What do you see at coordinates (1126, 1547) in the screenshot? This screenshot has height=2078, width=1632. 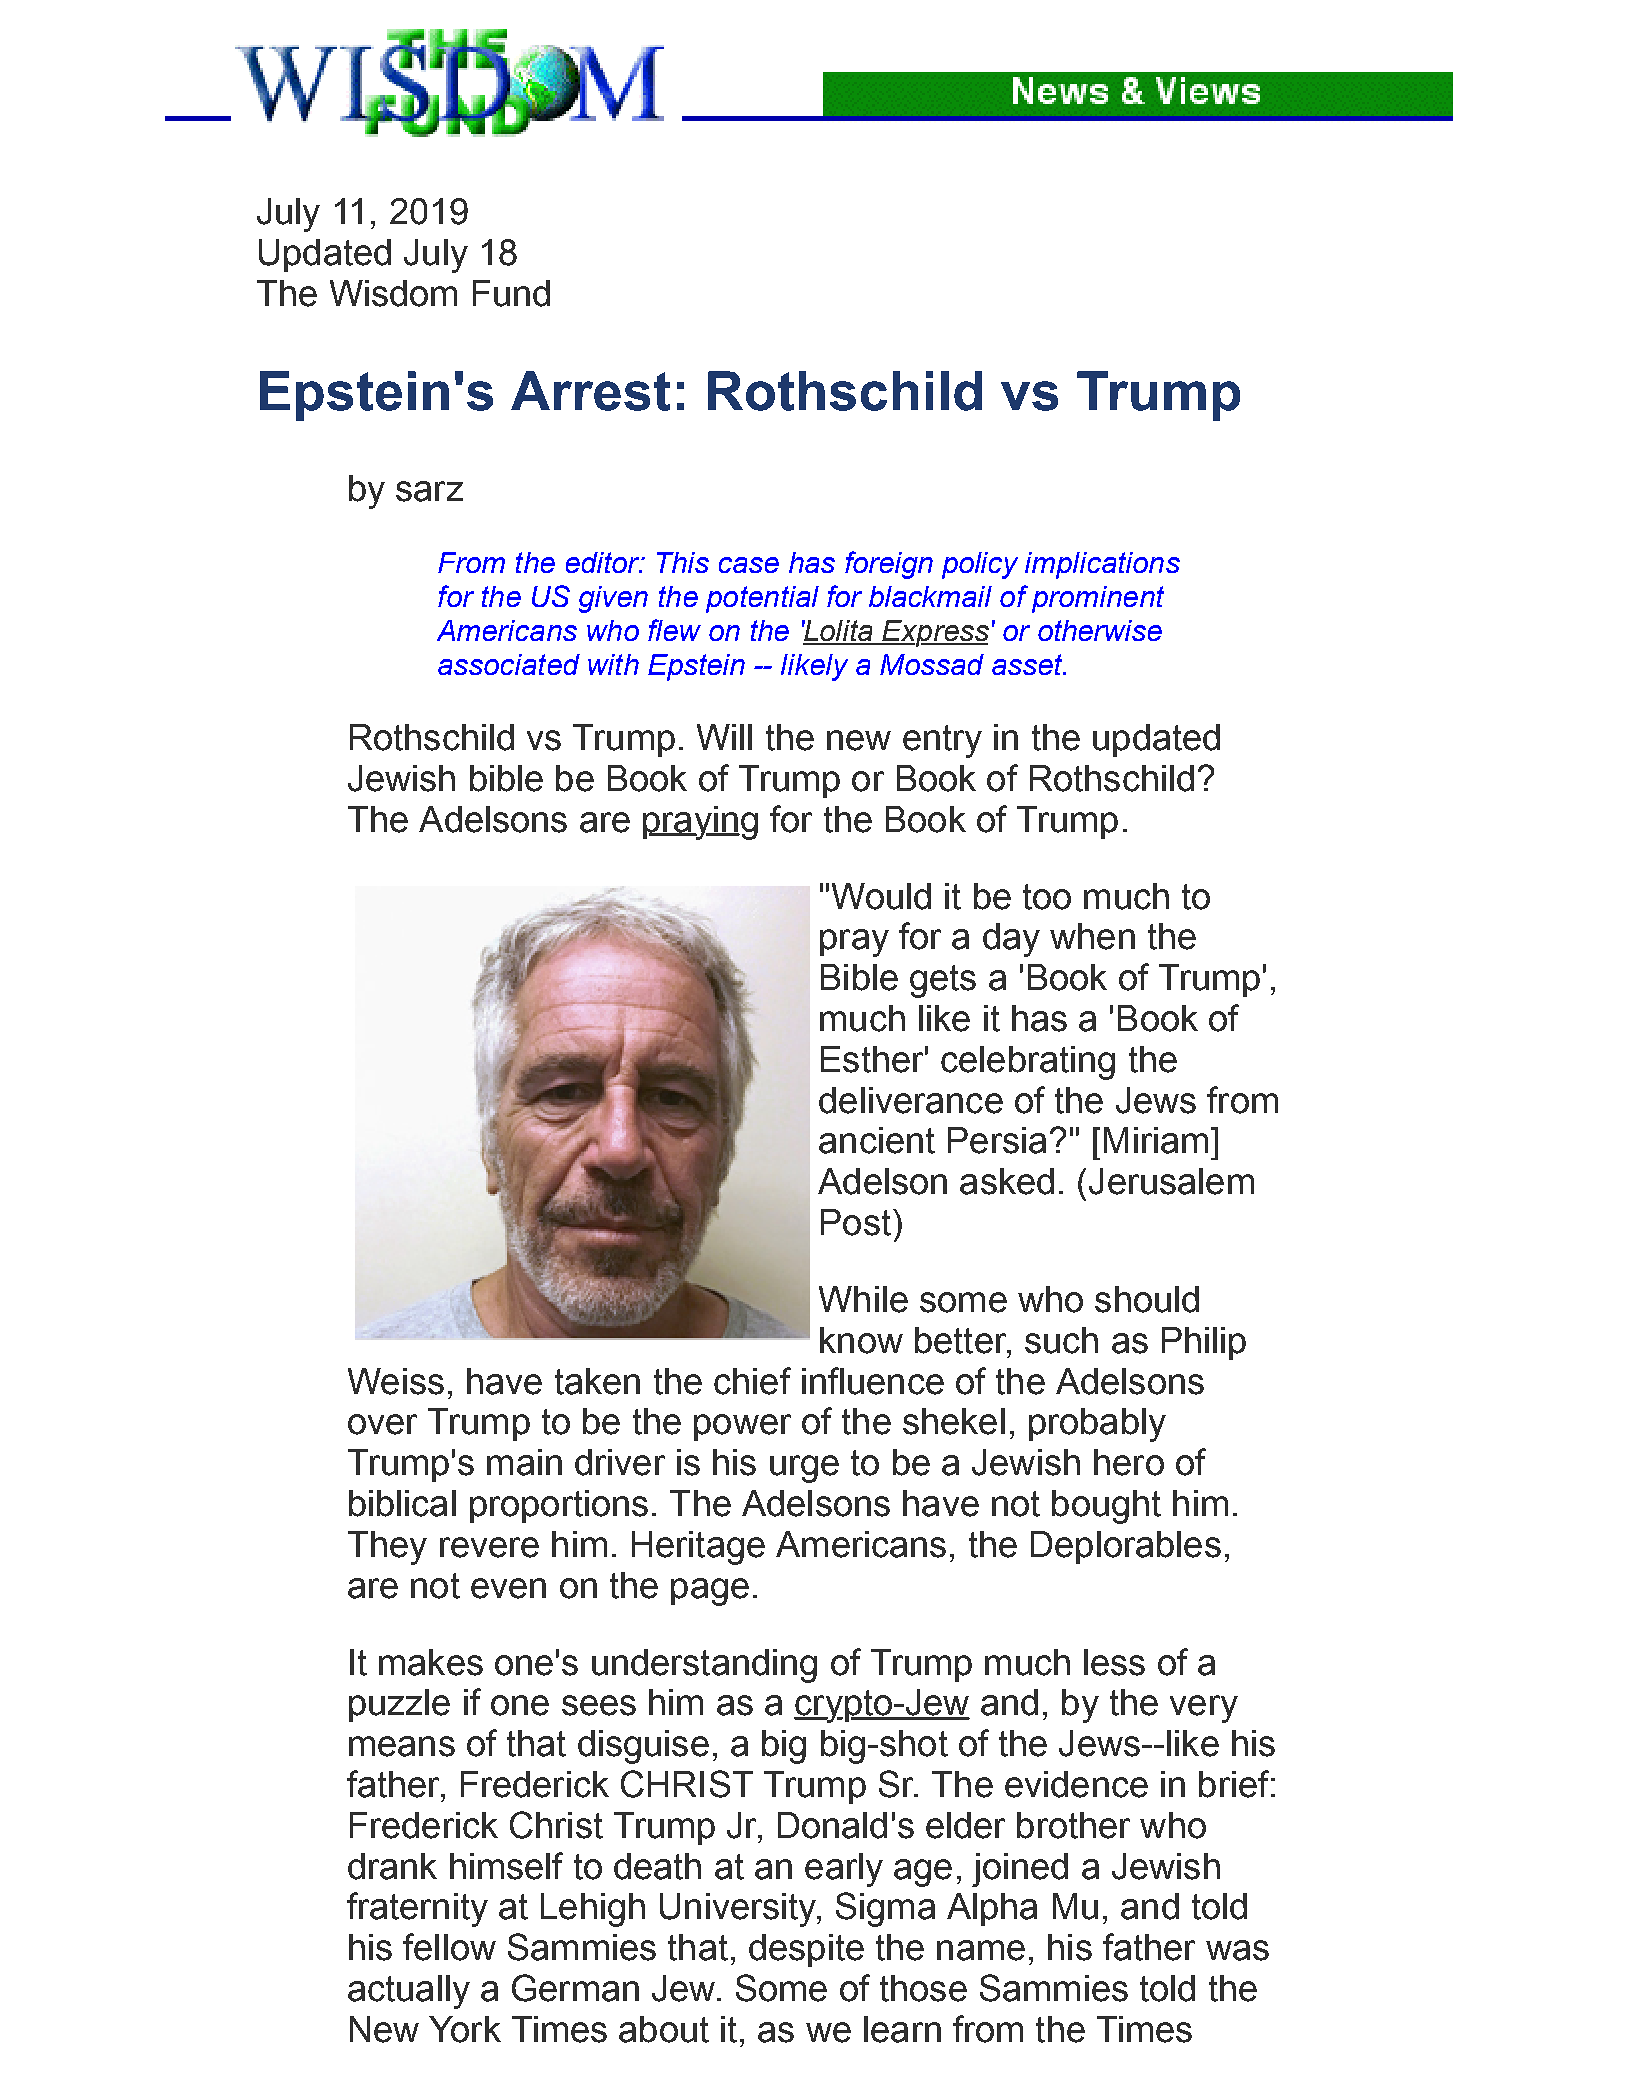 I see `Deplorables` at bounding box center [1126, 1547].
